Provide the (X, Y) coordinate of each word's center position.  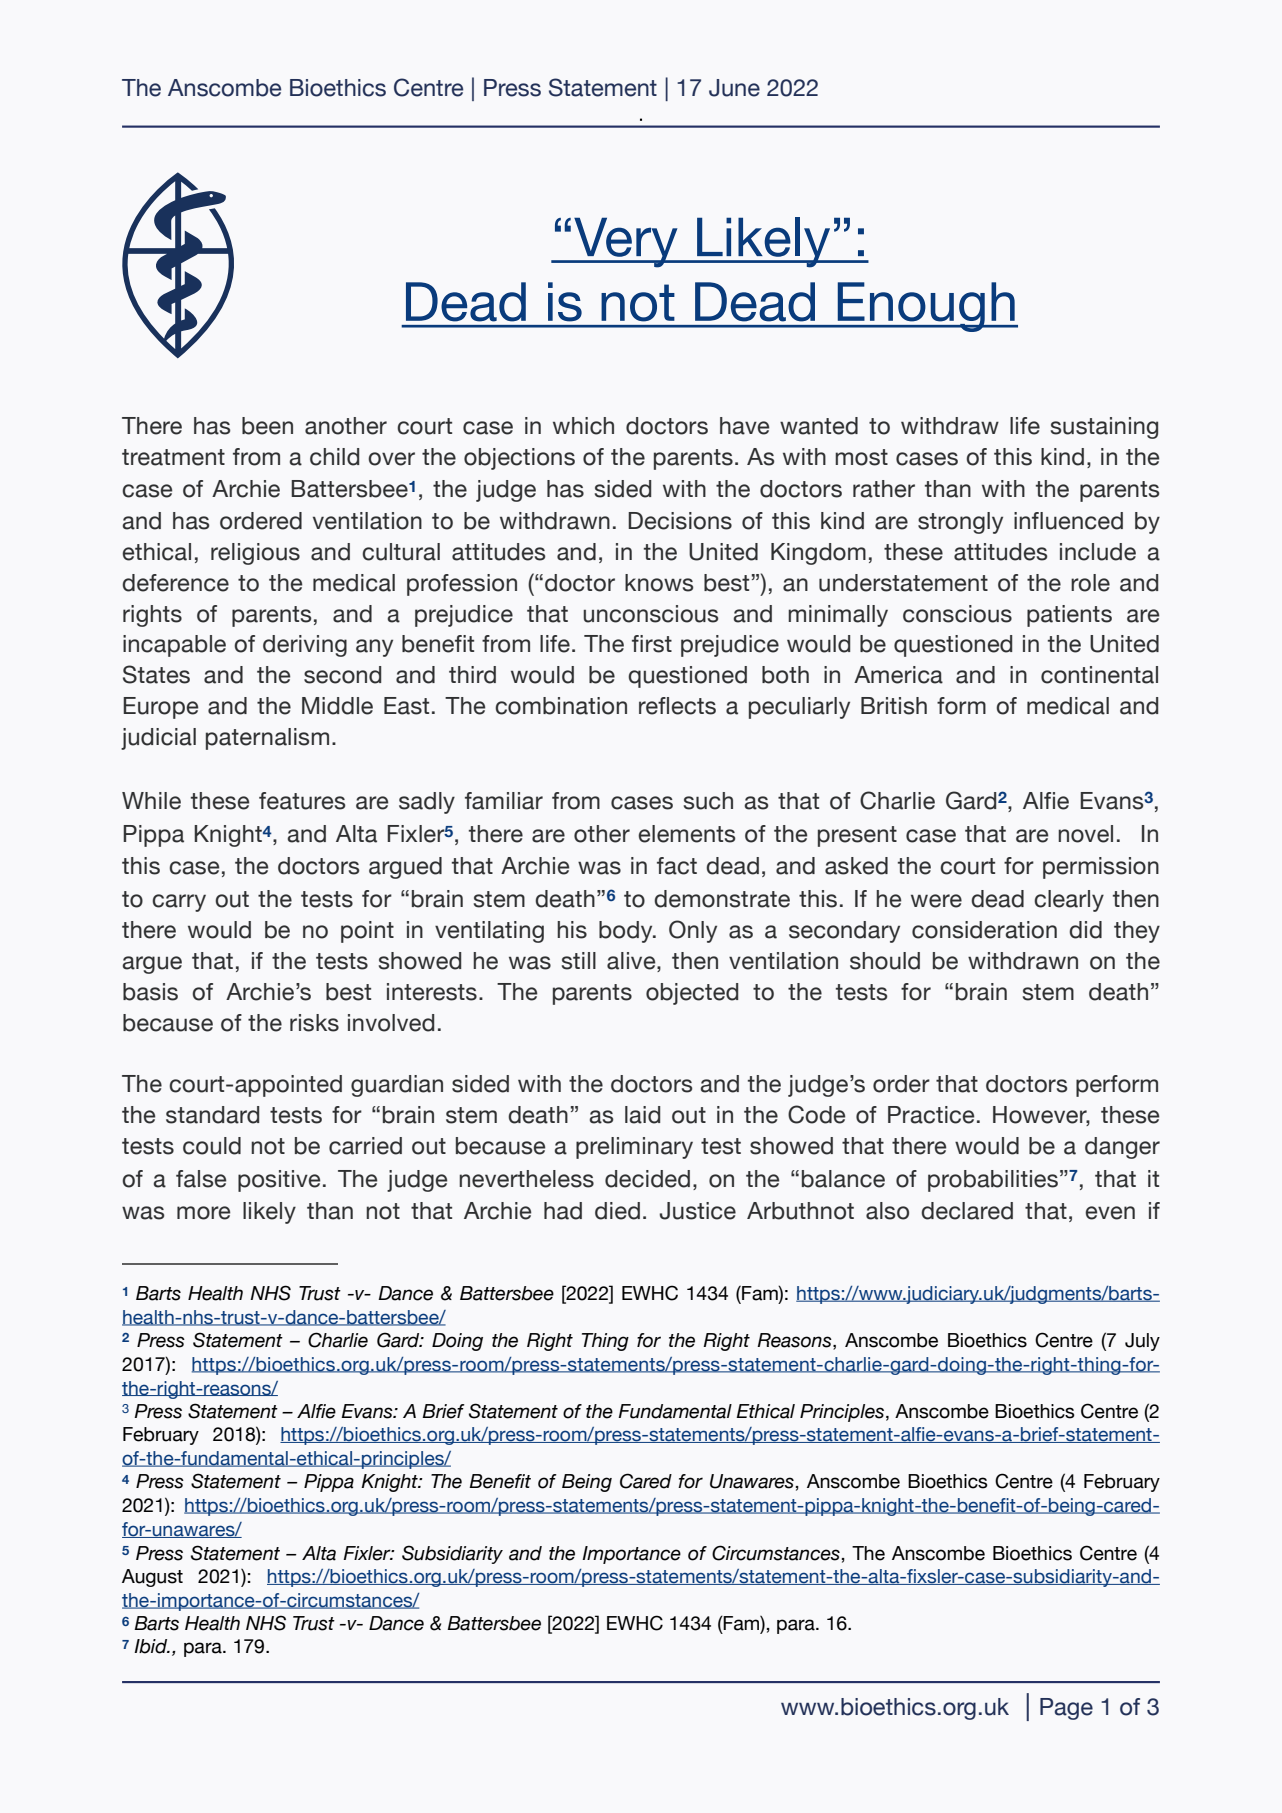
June (734, 88)
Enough (926, 307)
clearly (1069, 901)
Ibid (152, 1646)
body (627, 932)
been (267, 426)
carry (179, 903)
